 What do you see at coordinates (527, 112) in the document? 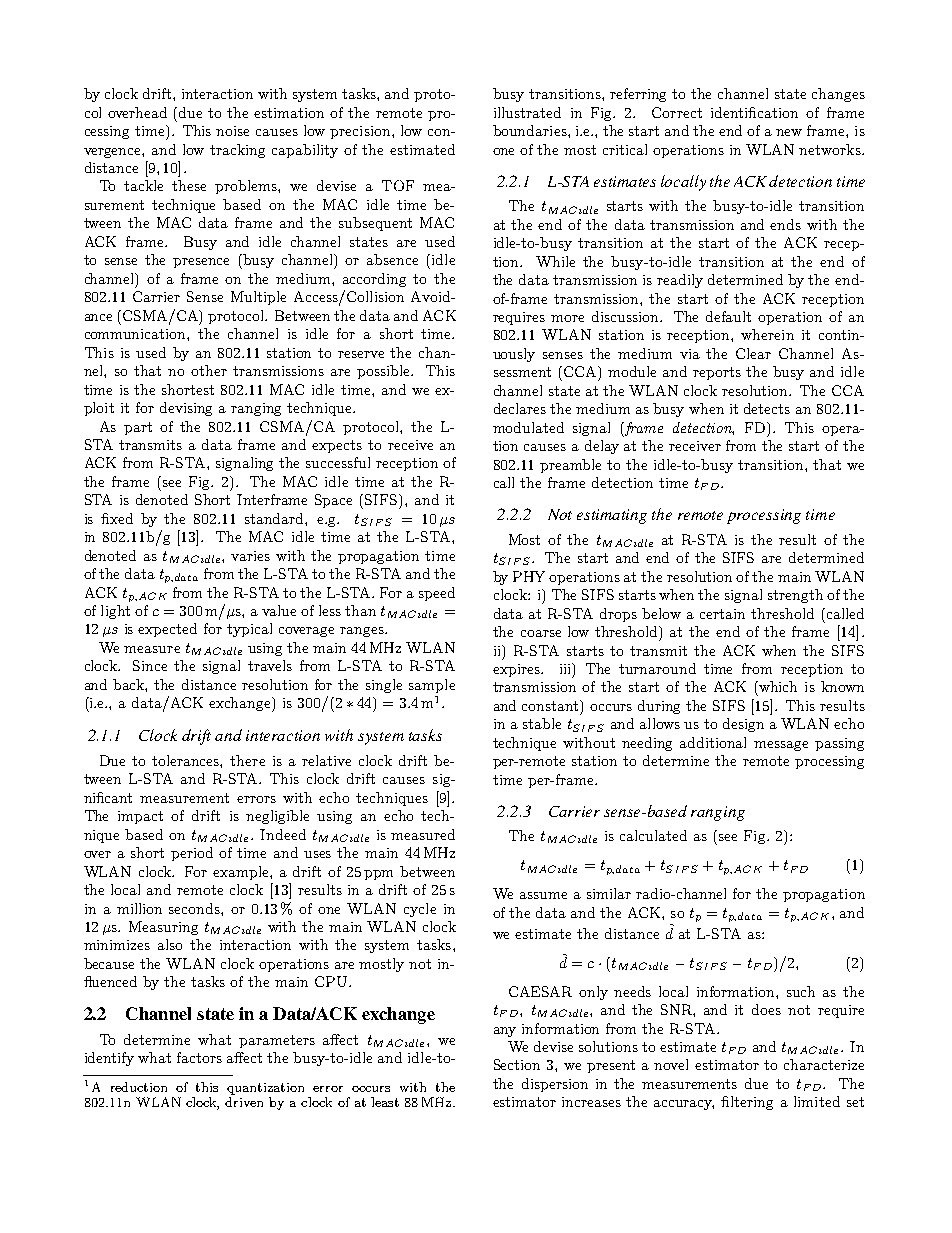
I see `illustrated` at bounding box center [527, 112].
